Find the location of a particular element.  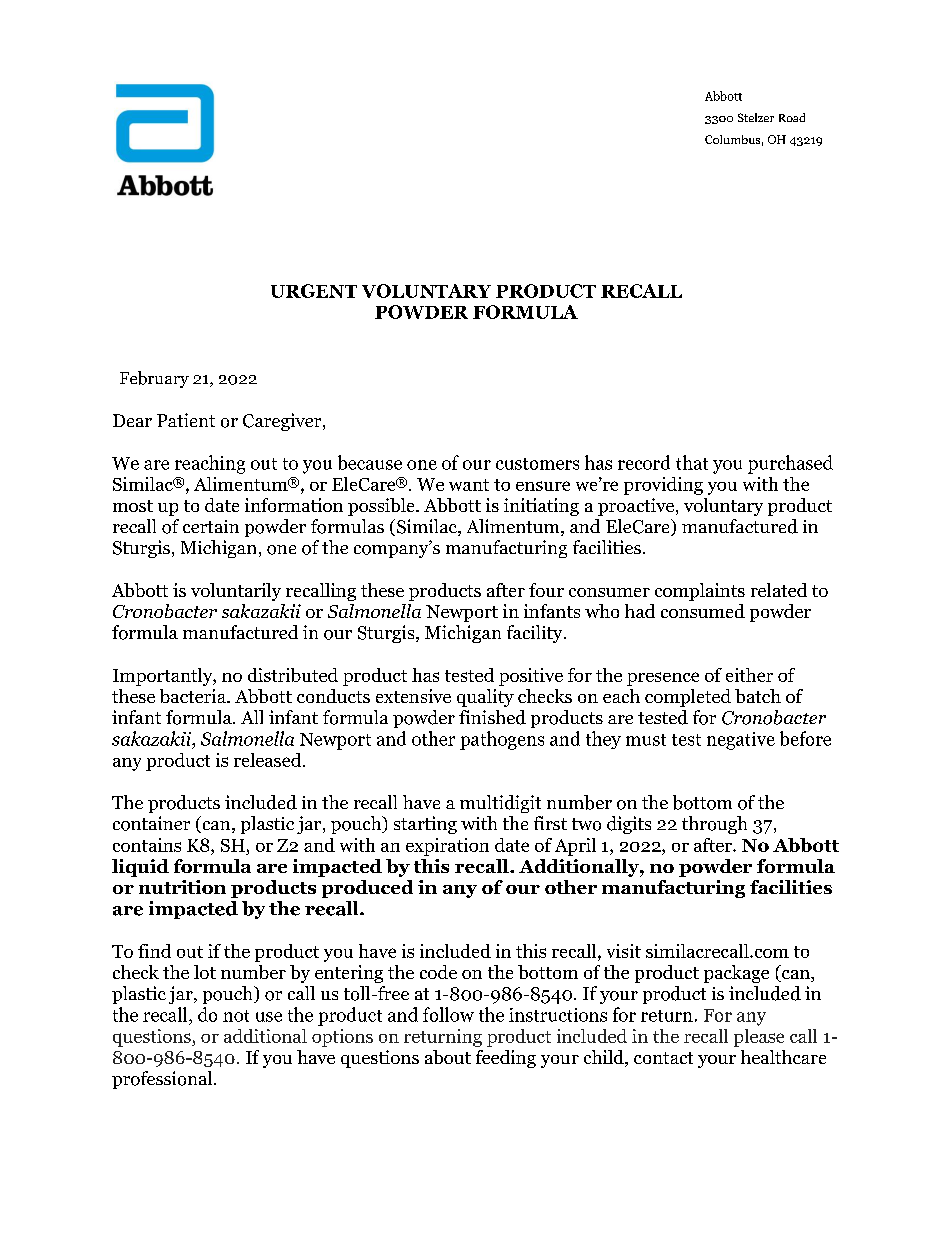

not is located at coordinates (236, 1016).
